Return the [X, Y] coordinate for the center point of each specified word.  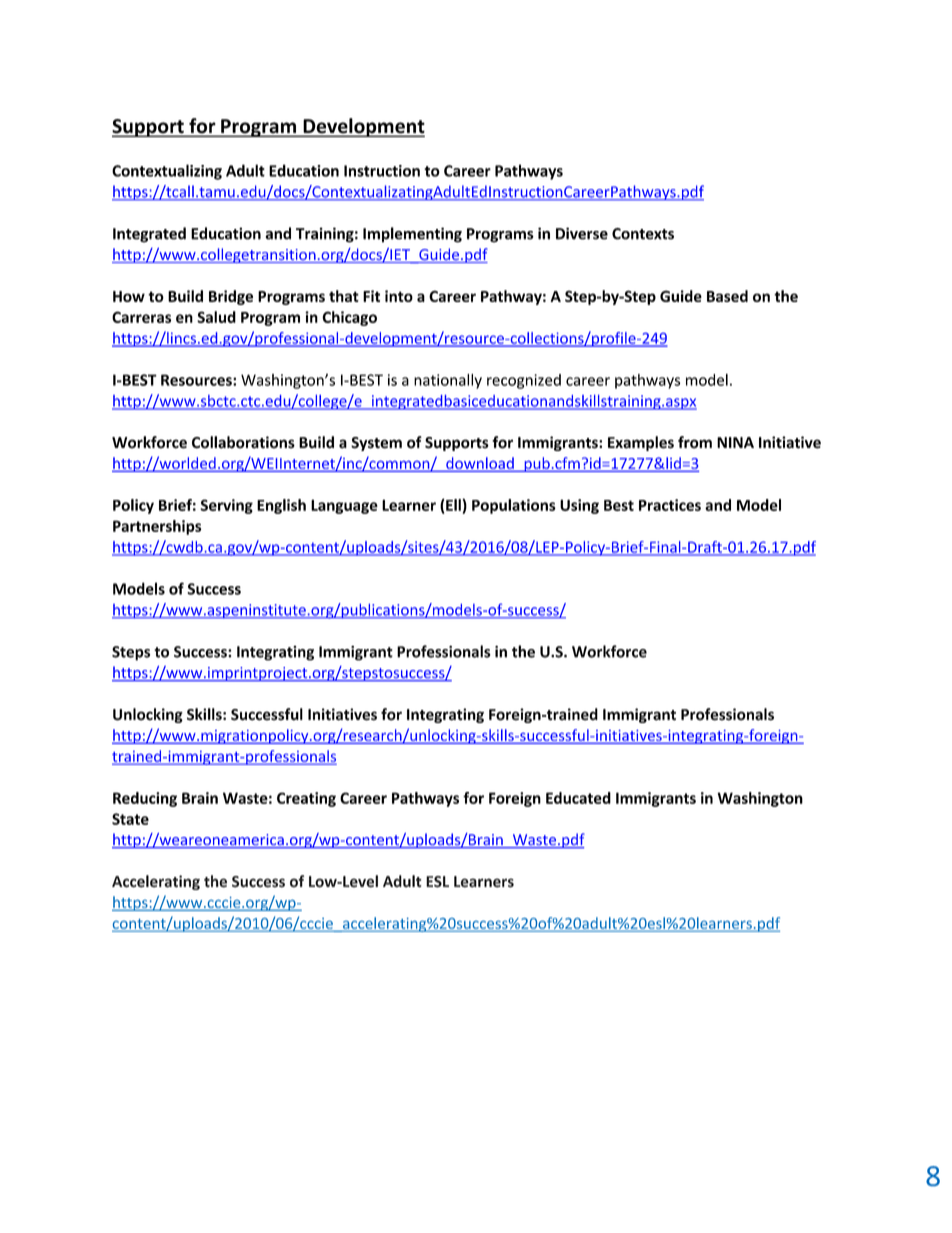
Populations [514, 506]
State [130, 819]
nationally [448, 381]
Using [579, 506]
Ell [453, 505]
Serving [226, 506]
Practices [670, 505]
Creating [306, 799]
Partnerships [157, 527]
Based [727, 296]
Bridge [231, 297]
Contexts [643, 234]
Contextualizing [167, 172]
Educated [578, 798]
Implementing [412, 235]
